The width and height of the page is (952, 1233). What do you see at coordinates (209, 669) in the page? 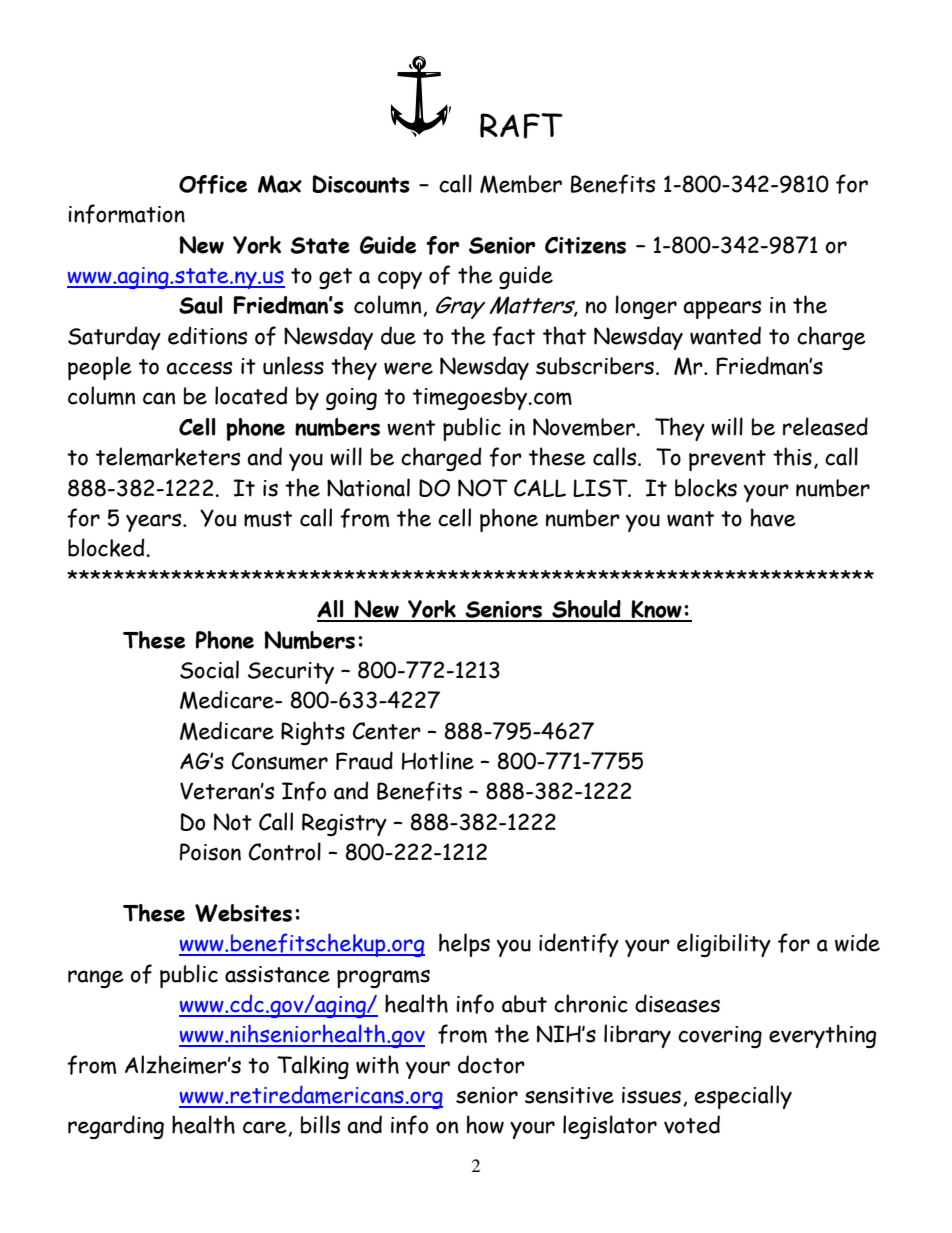
I see `Social` at bounding box center [209, 669].
